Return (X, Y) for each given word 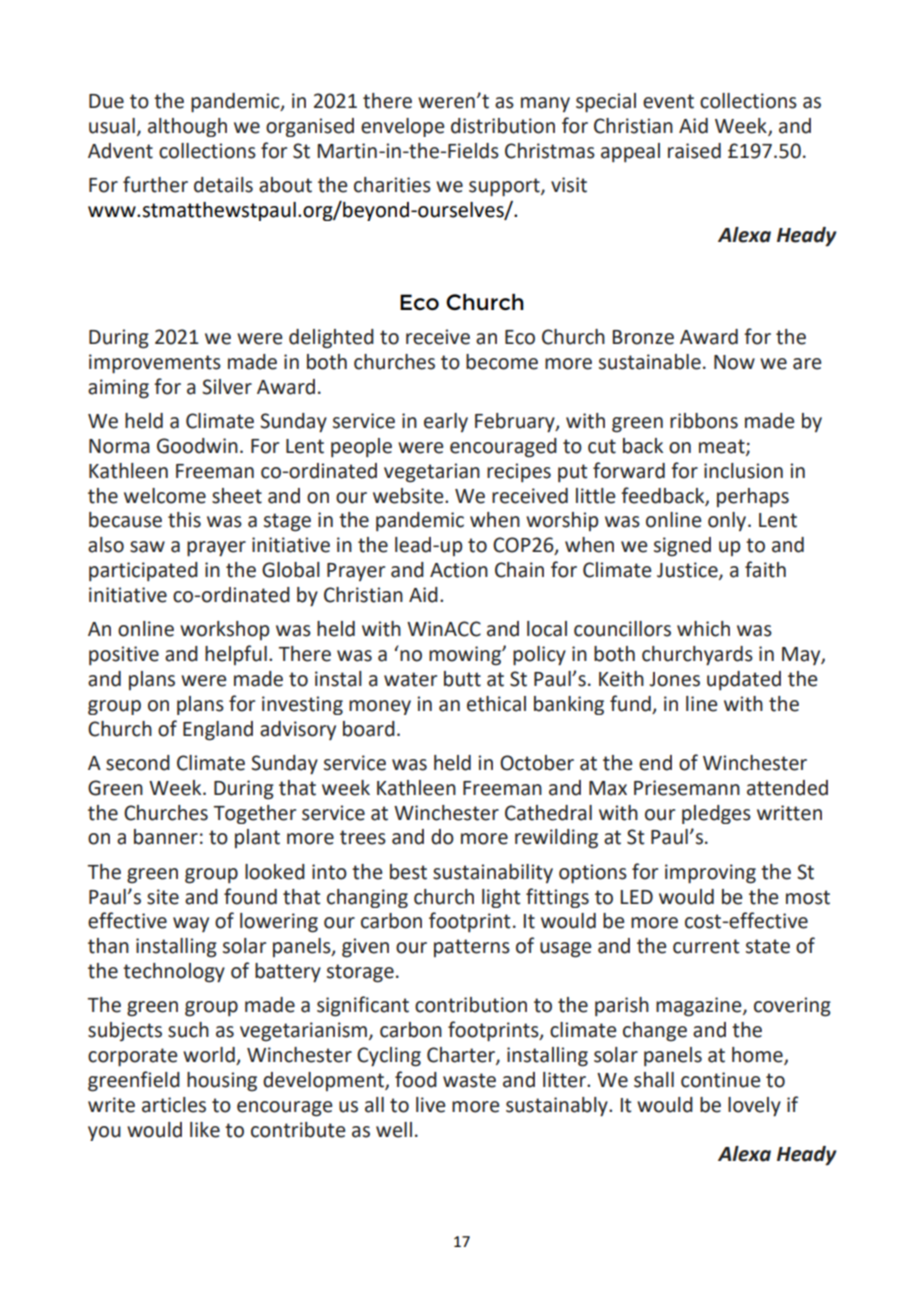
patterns (472, 948)
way (191, 924)
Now (734, 362)
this (184, 520)
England (218, 731)
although (187, 127)
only (728, 521)
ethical (496, 704)
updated (744, 681)
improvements (155, 364)
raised (694, 151)
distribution (503, 126)
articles (174, 1105)
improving (710, 874)
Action (459, 570)
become (502, 362)
